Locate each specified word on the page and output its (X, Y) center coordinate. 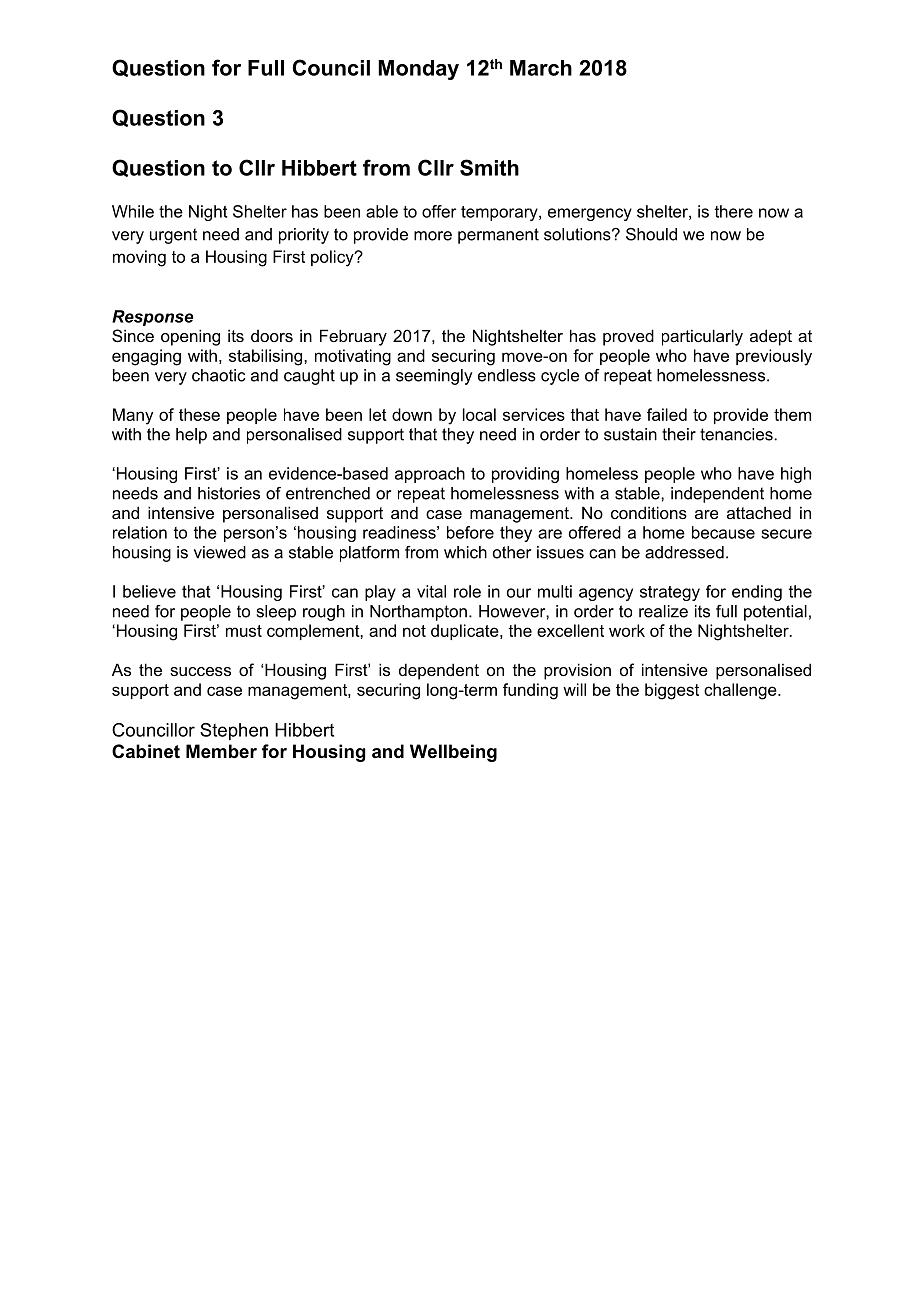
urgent (173, 236)
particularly (702, 337)
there (734, 211)
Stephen (234, 732)
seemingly (434, 377)
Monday (418, 70)
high (796, 475)
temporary (500, 213)
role (467, 591)
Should (651, 234)
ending (757, 593)
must (244, 631)
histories (229, 493)
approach (430, 475)
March (541, 68)
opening (190, 337)
